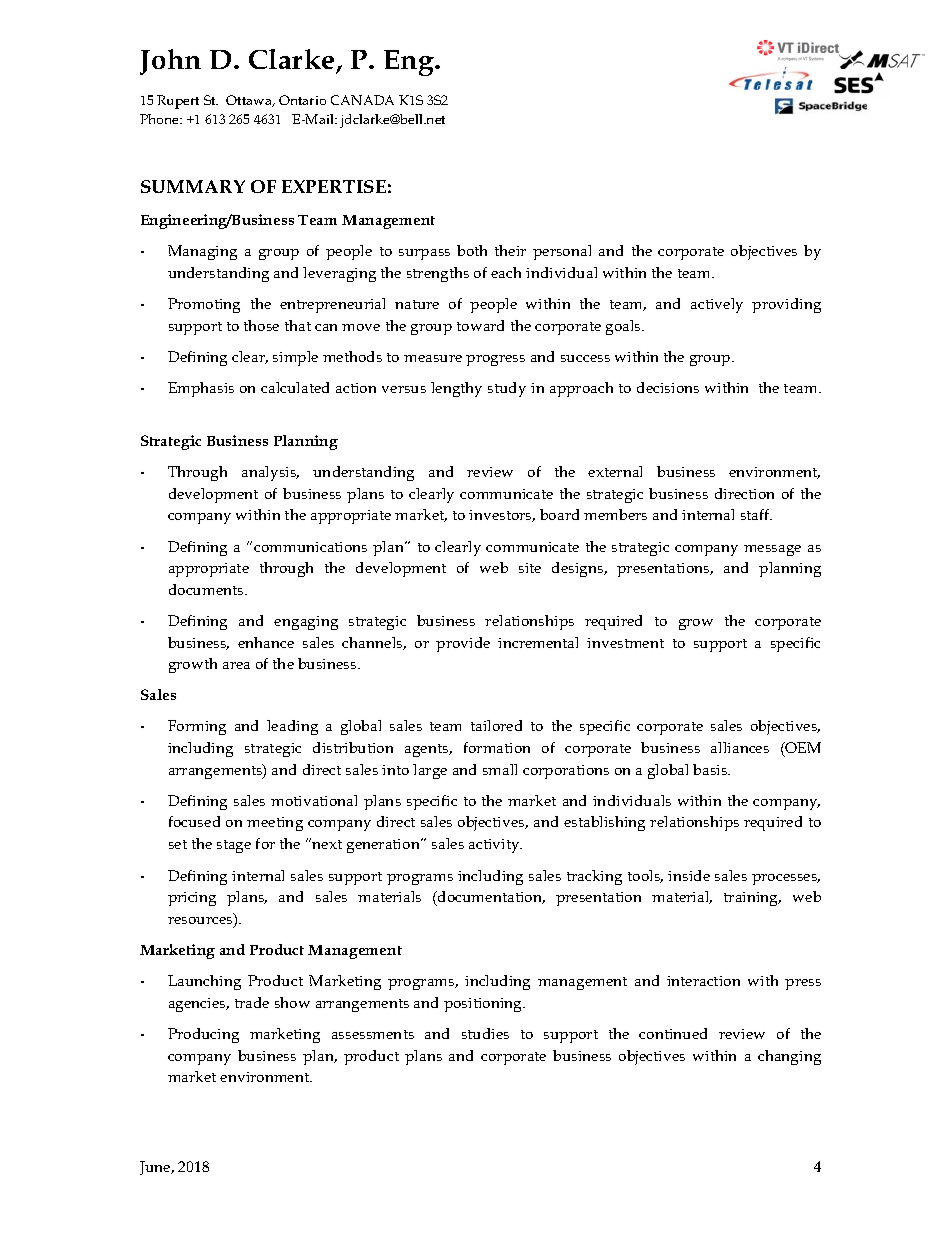 The height and width of the document is (1233, 952). What do you see at coordinates (711, 769) in the document?
I see `basis` at bounding box center [711, 769].
